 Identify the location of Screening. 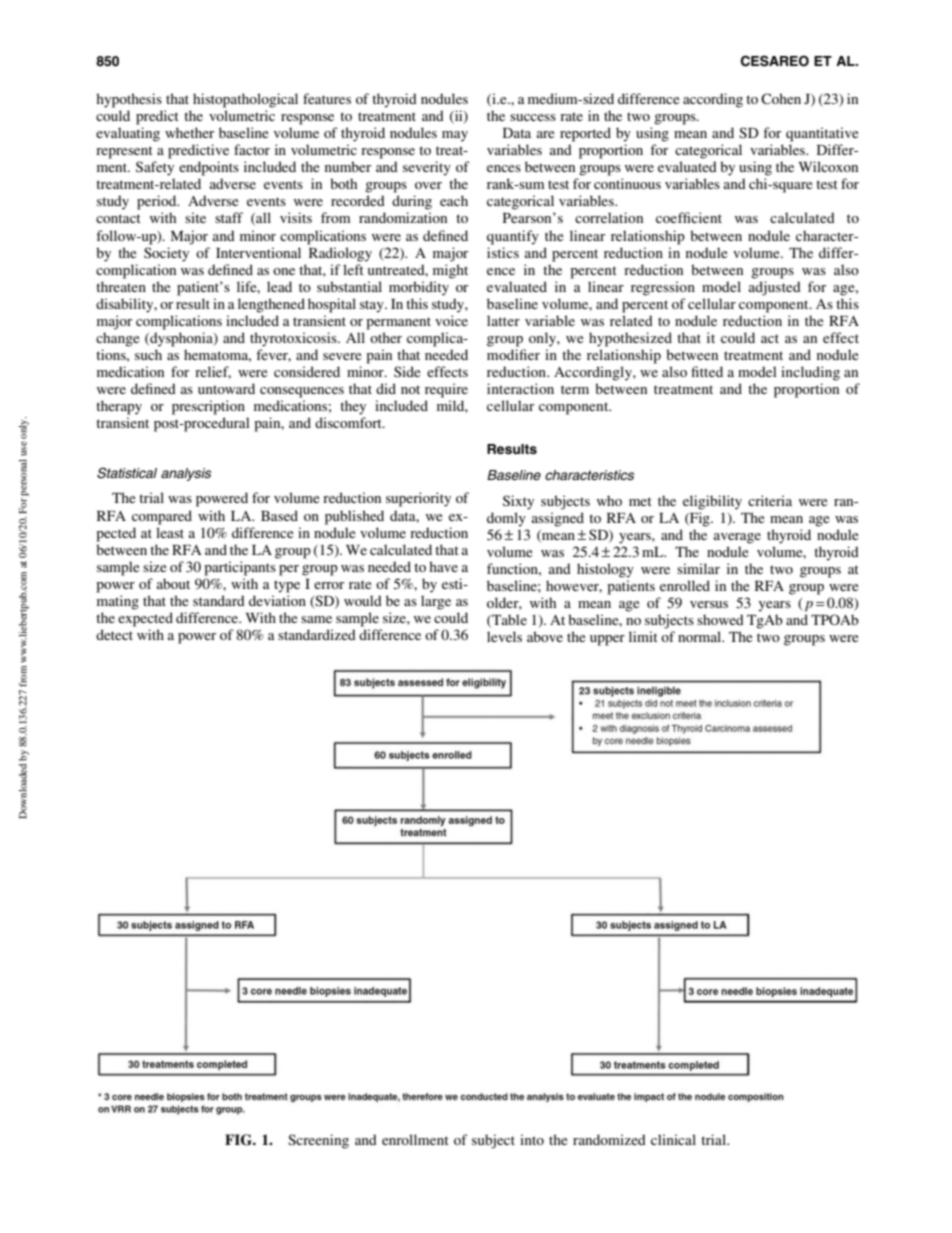
(318, 1141).
